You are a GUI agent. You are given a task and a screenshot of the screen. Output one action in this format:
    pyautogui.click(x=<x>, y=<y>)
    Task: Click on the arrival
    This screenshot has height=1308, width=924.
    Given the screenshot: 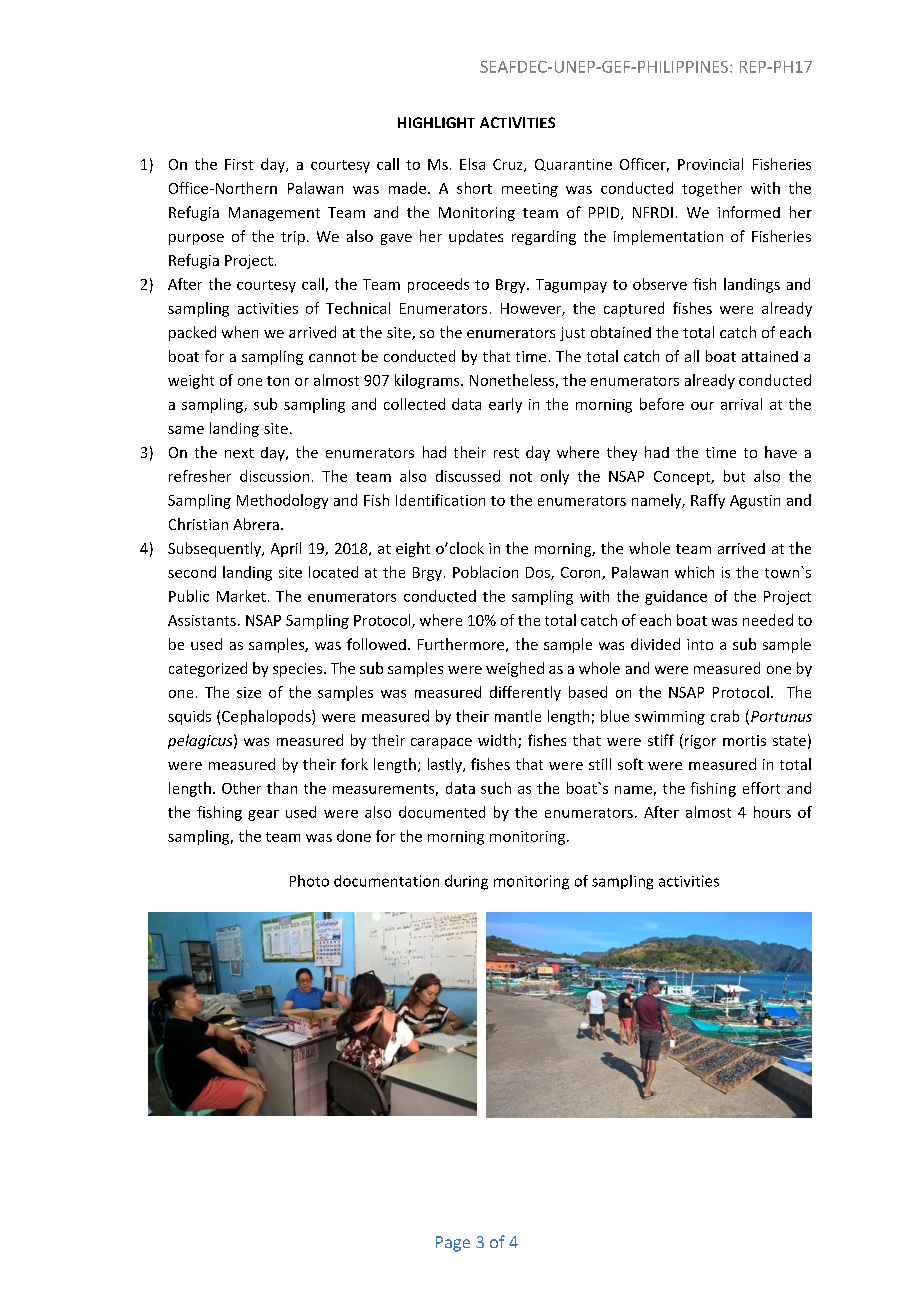 What is the action you would take?
    pyautogui.click(x=741, y=404)
